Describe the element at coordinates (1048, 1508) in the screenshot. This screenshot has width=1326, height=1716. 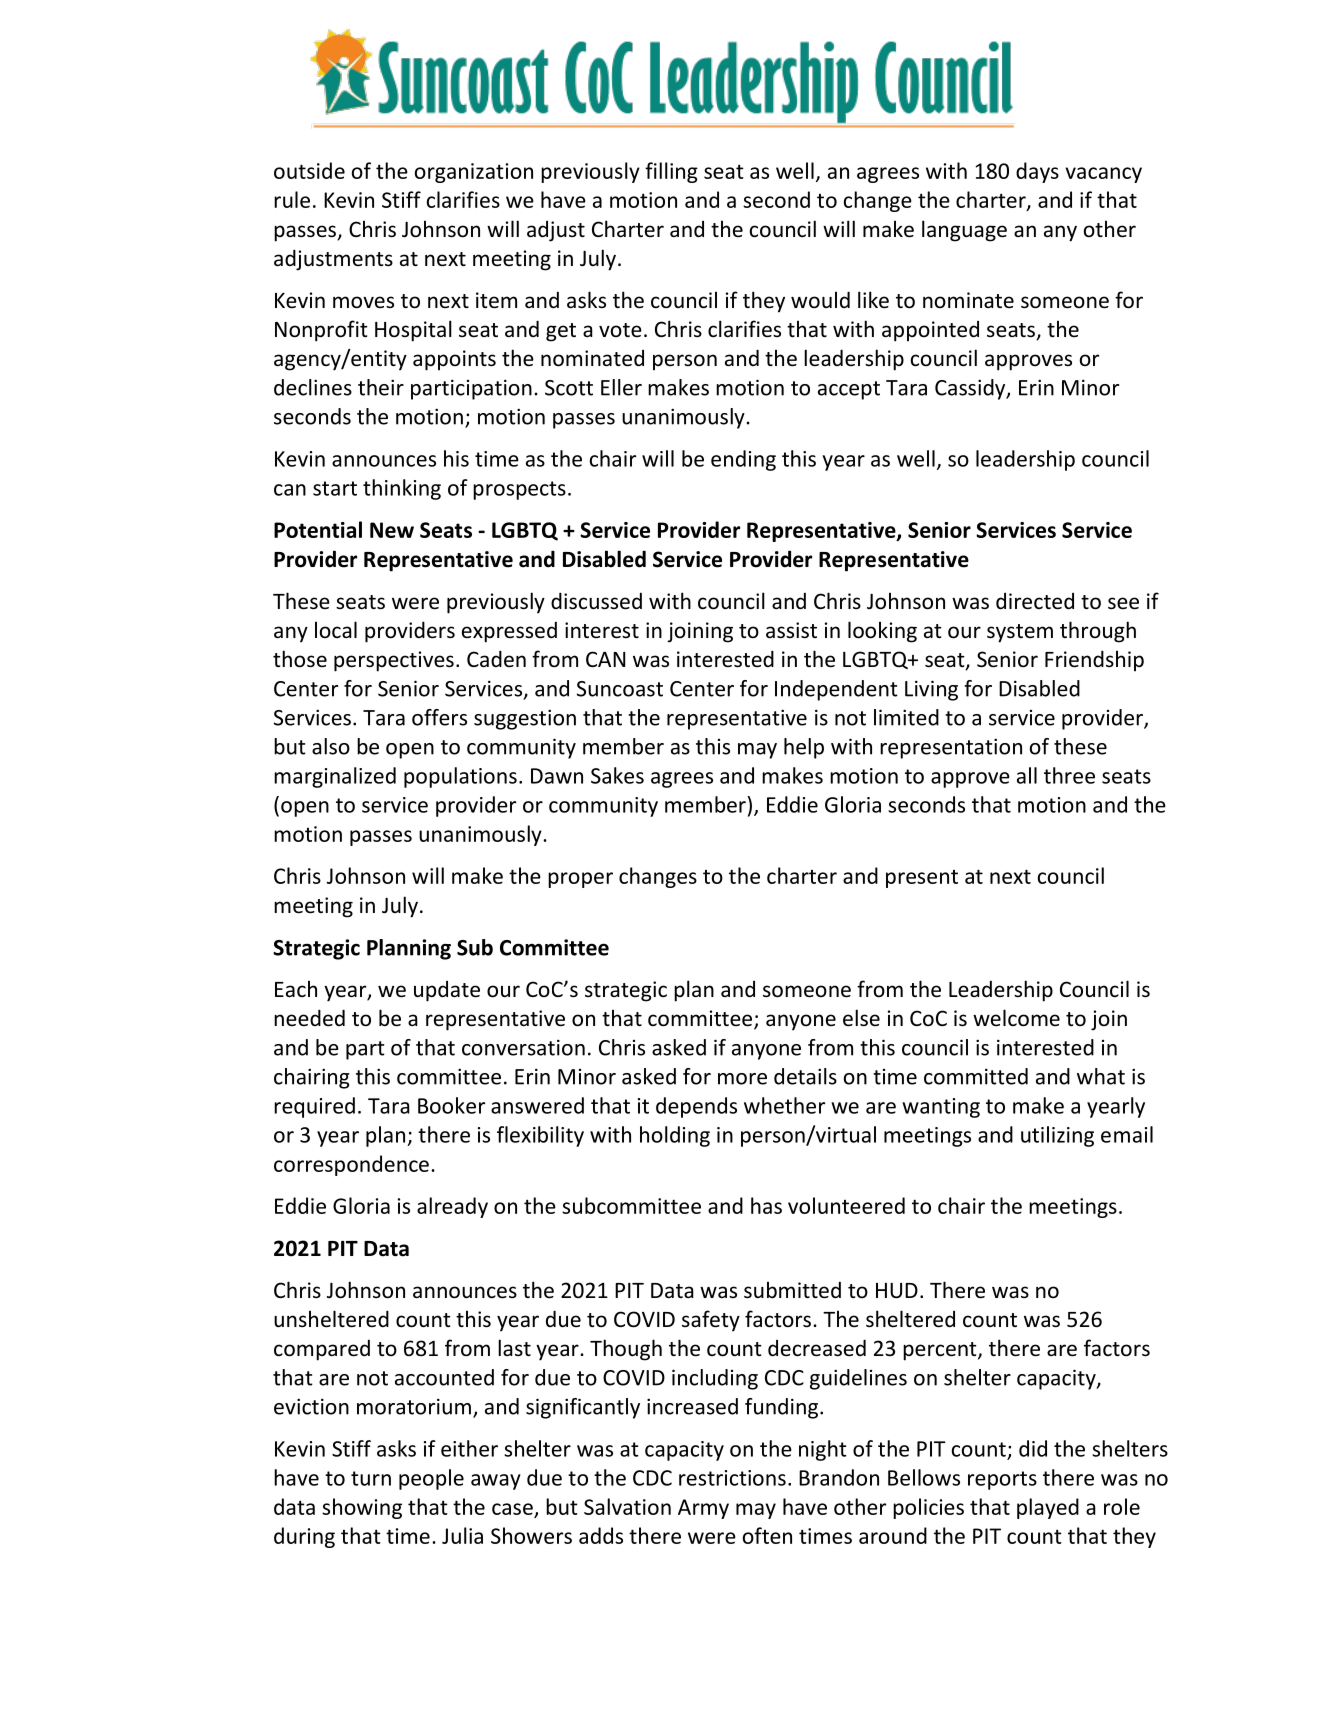
I see `played` at that location.
